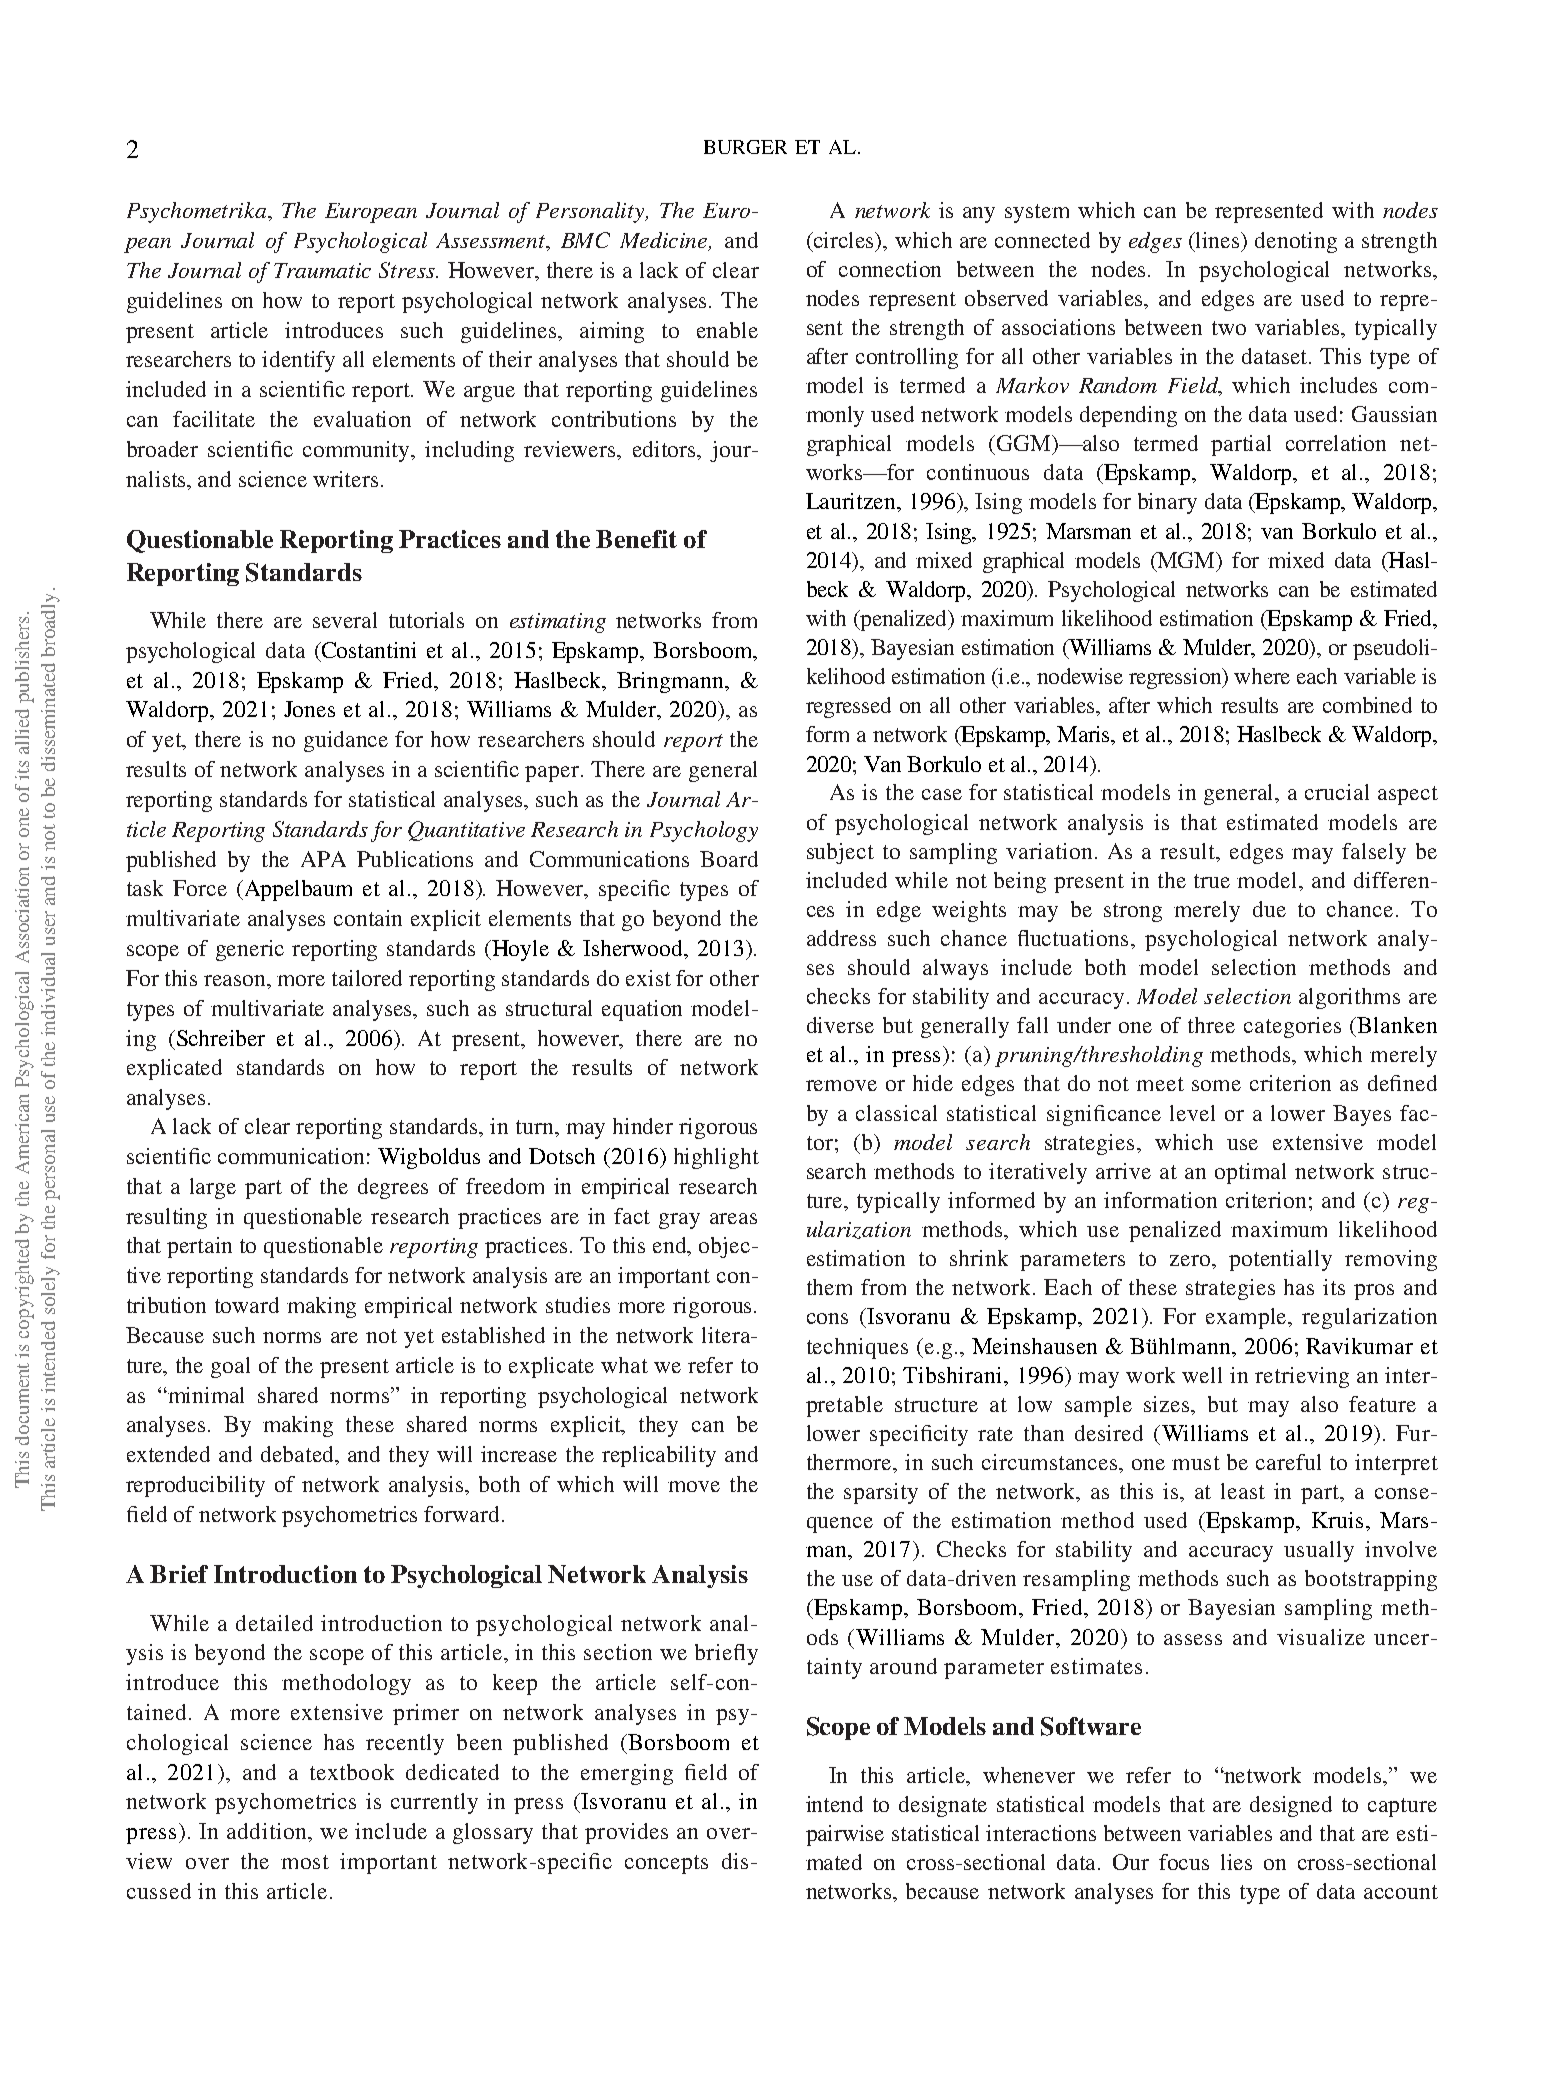  I want to click on pertain, so click(199, 1247).
